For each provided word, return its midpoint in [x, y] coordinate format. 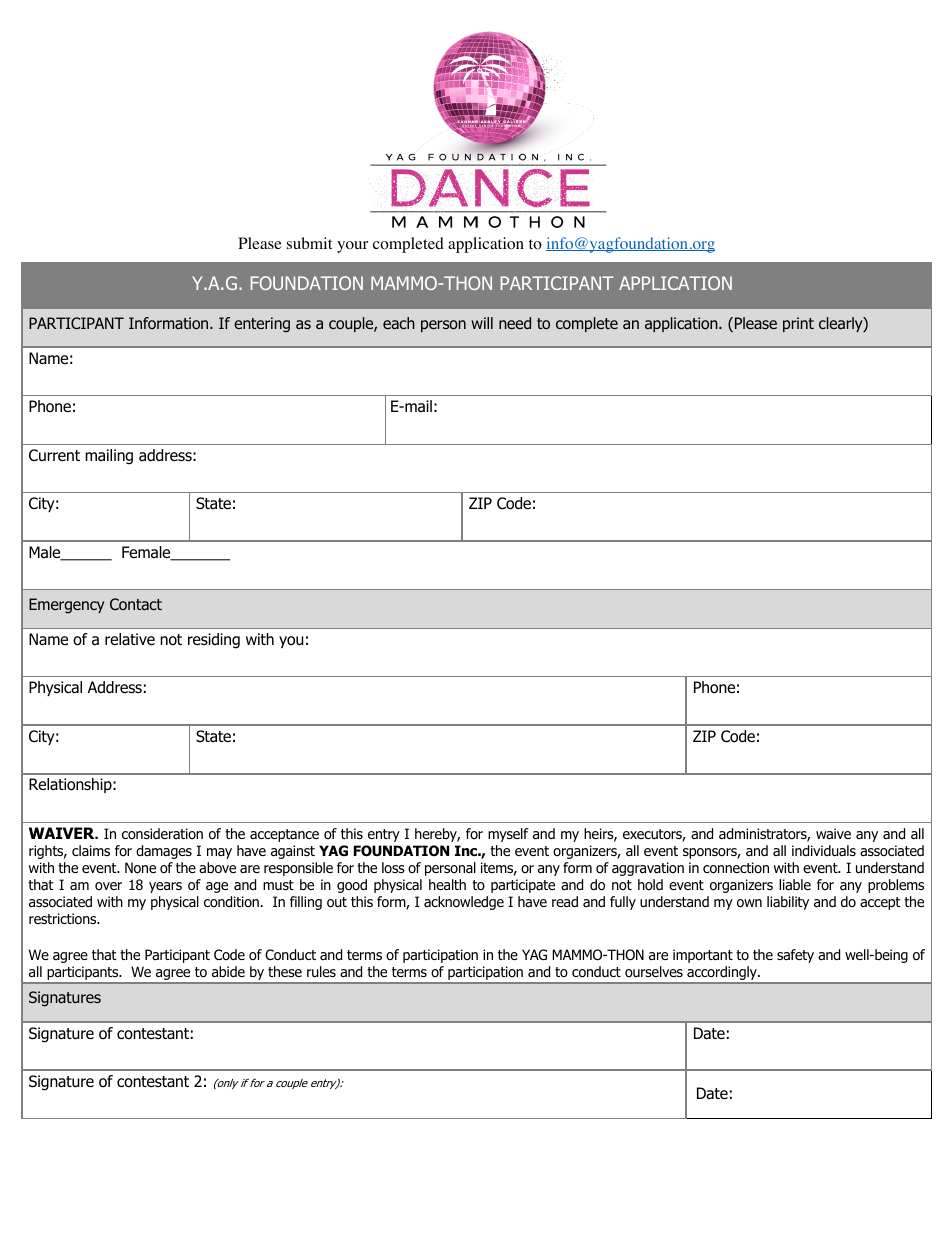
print [798, 324]
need [515, 323]
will [482, 323]
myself [508, 835]
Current [54, 455]
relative [130, 639]
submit [309, 243]
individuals [824, 851]
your [352, 247]
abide [228, 972]
